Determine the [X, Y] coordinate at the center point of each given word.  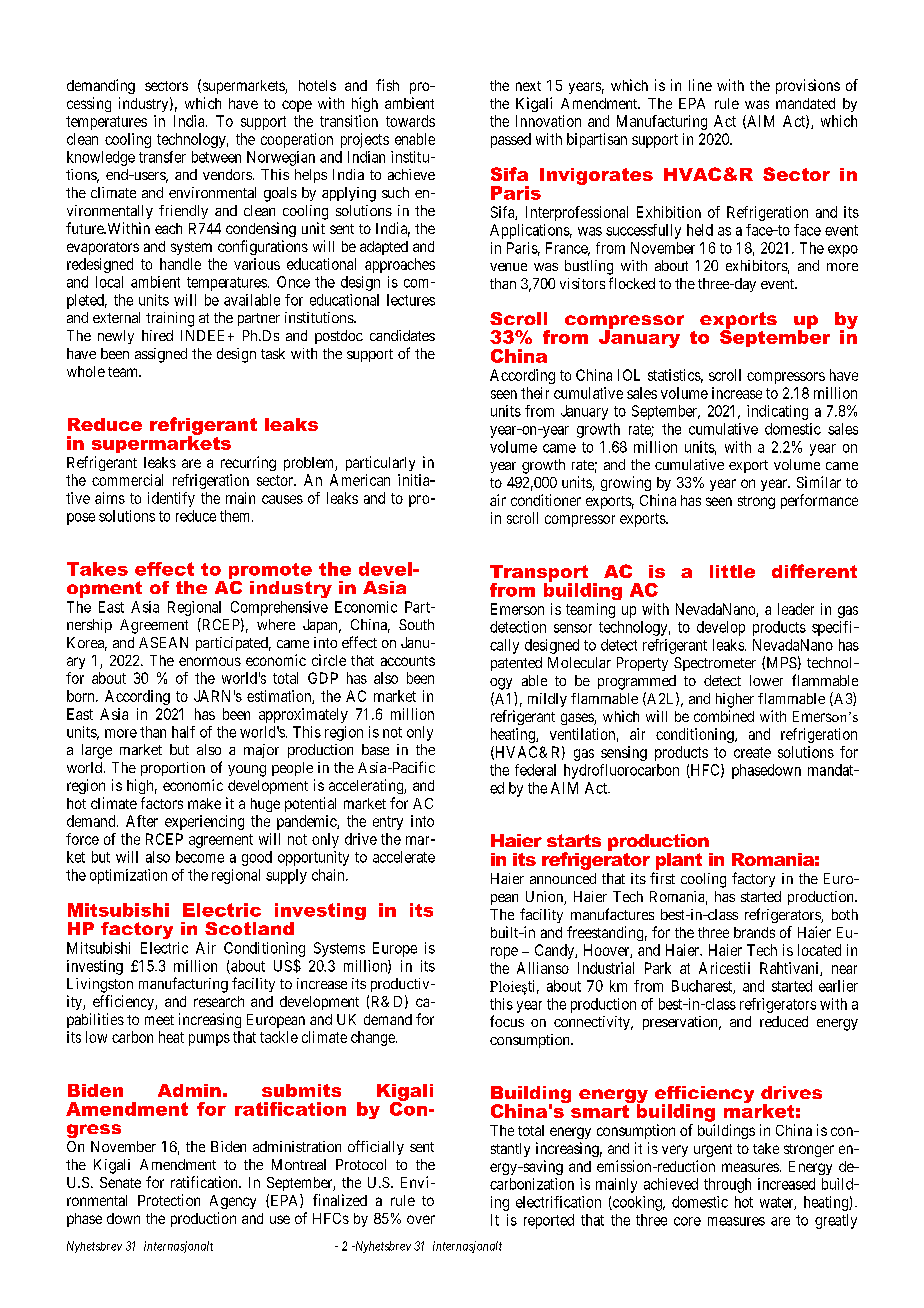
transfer [162, 157]
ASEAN [163, 642]
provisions [808, 86]
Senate [120, 1182]
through [727, 1185]
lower [766, 680]
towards [410, 121]
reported [549, 1221]
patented [516, 664]
